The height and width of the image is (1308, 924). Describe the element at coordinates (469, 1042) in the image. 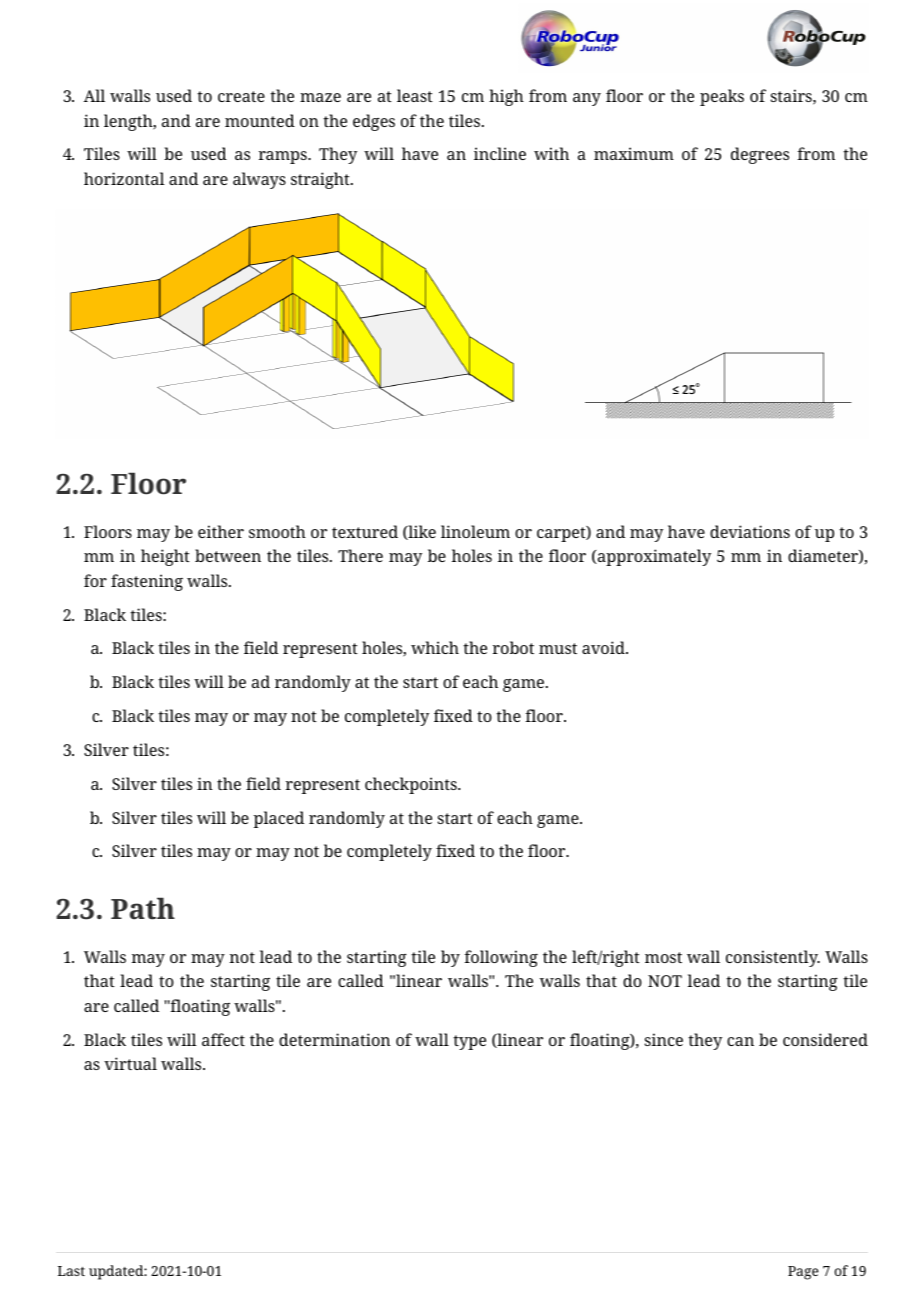

I see `type` at that location.
